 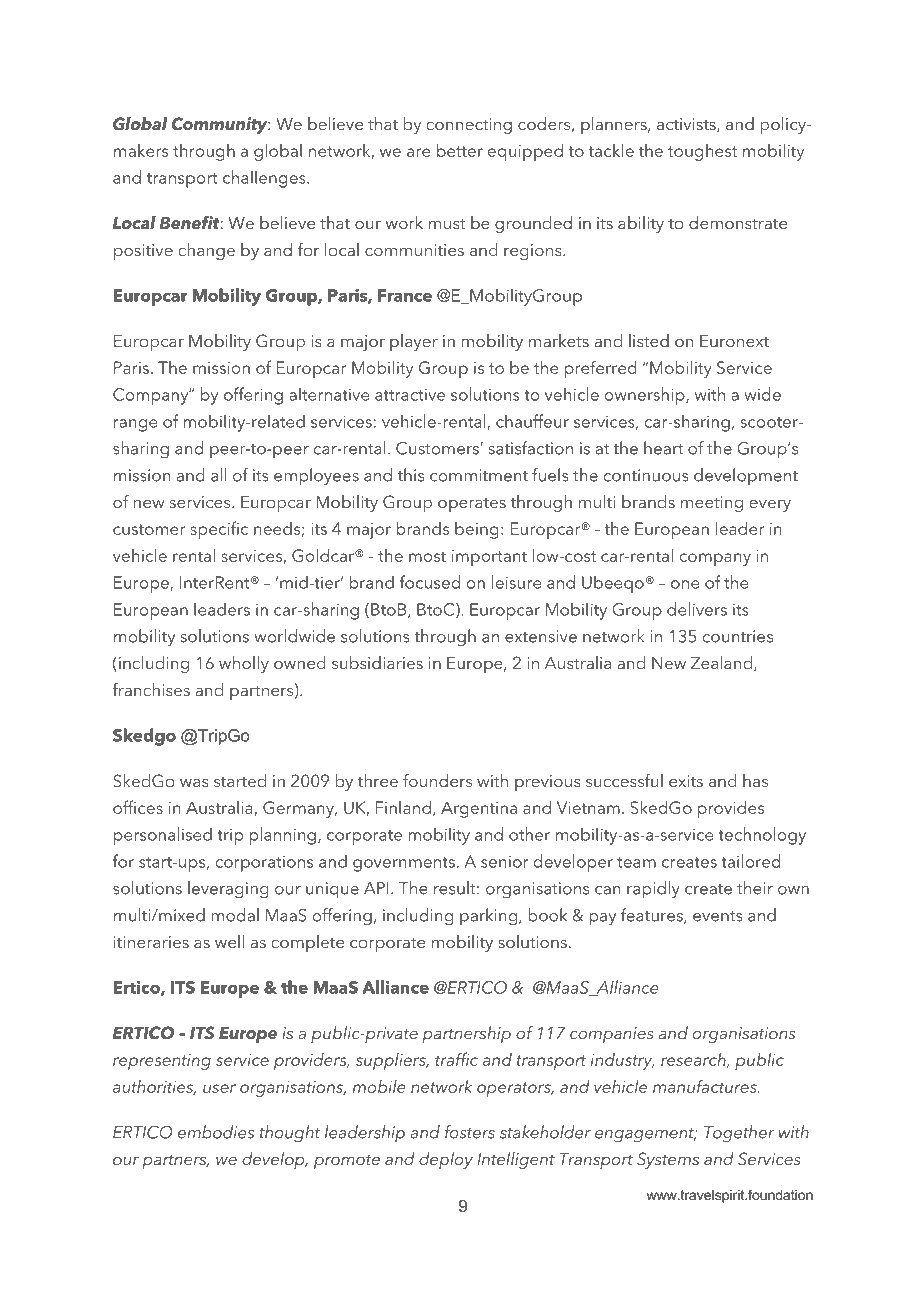 I want to click on challenges, so click(x=265, y=179).
